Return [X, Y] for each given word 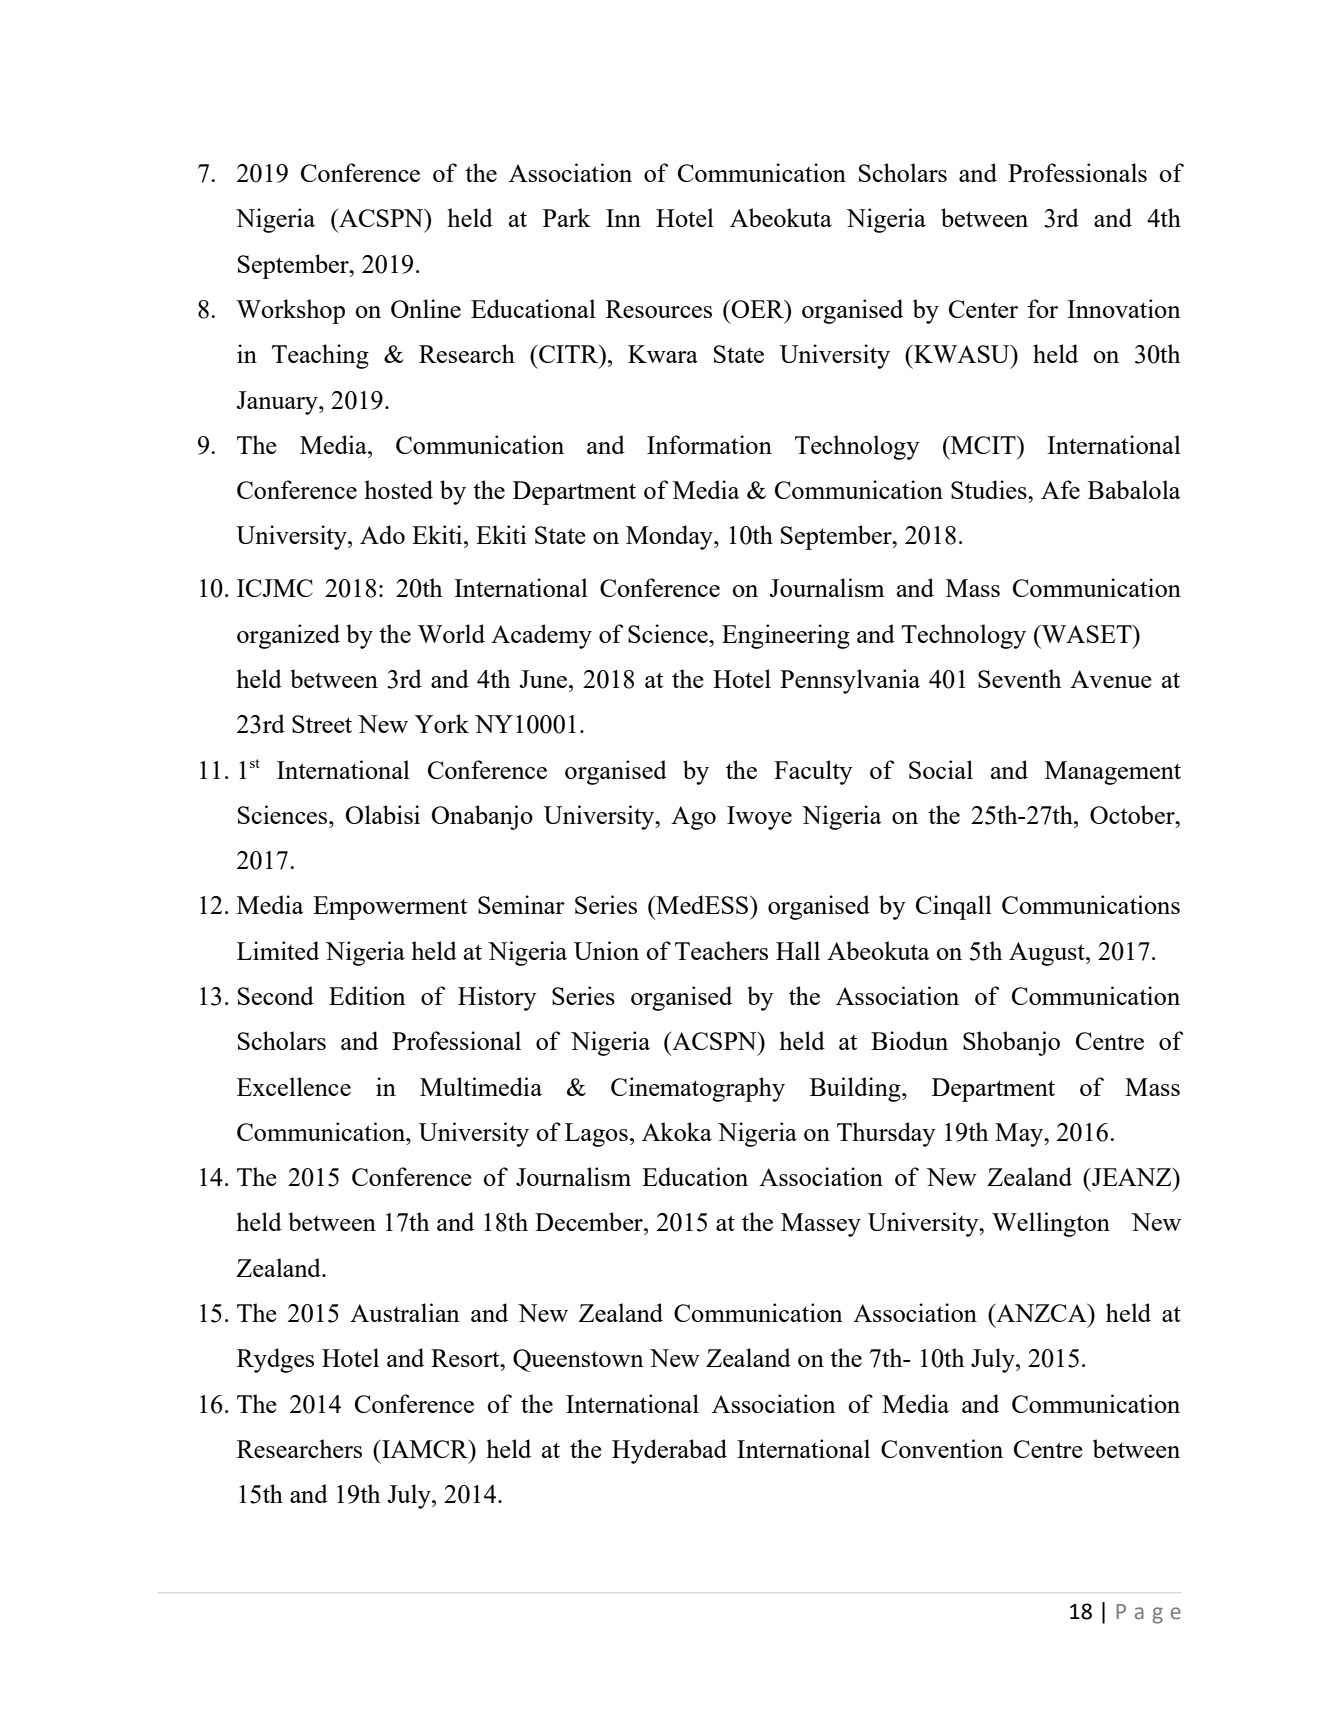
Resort [466, 1358]
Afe [1060, 489]
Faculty [813, 772]
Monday [670, 537]
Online [426, 308]
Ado [382, 534]
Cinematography [698, 1089]
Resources [659, 309]
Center [983, 309]
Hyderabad [669, 1451]
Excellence [294, 1086]
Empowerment [390, 908]
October [1133, 814]
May [1020, 1135]
